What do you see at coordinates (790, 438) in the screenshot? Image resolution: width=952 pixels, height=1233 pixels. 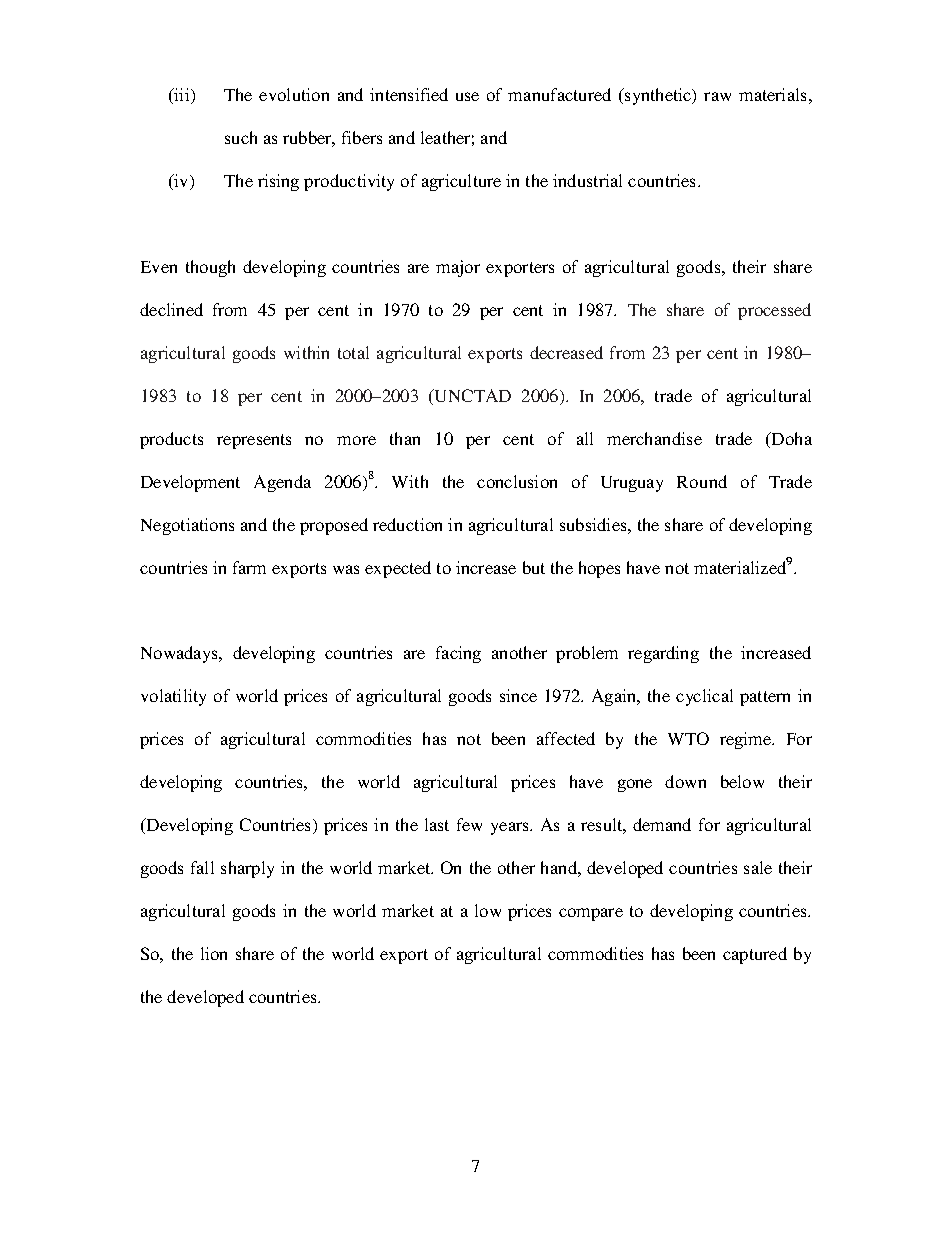 I see `Doha` at bounding box center [790, 438].
